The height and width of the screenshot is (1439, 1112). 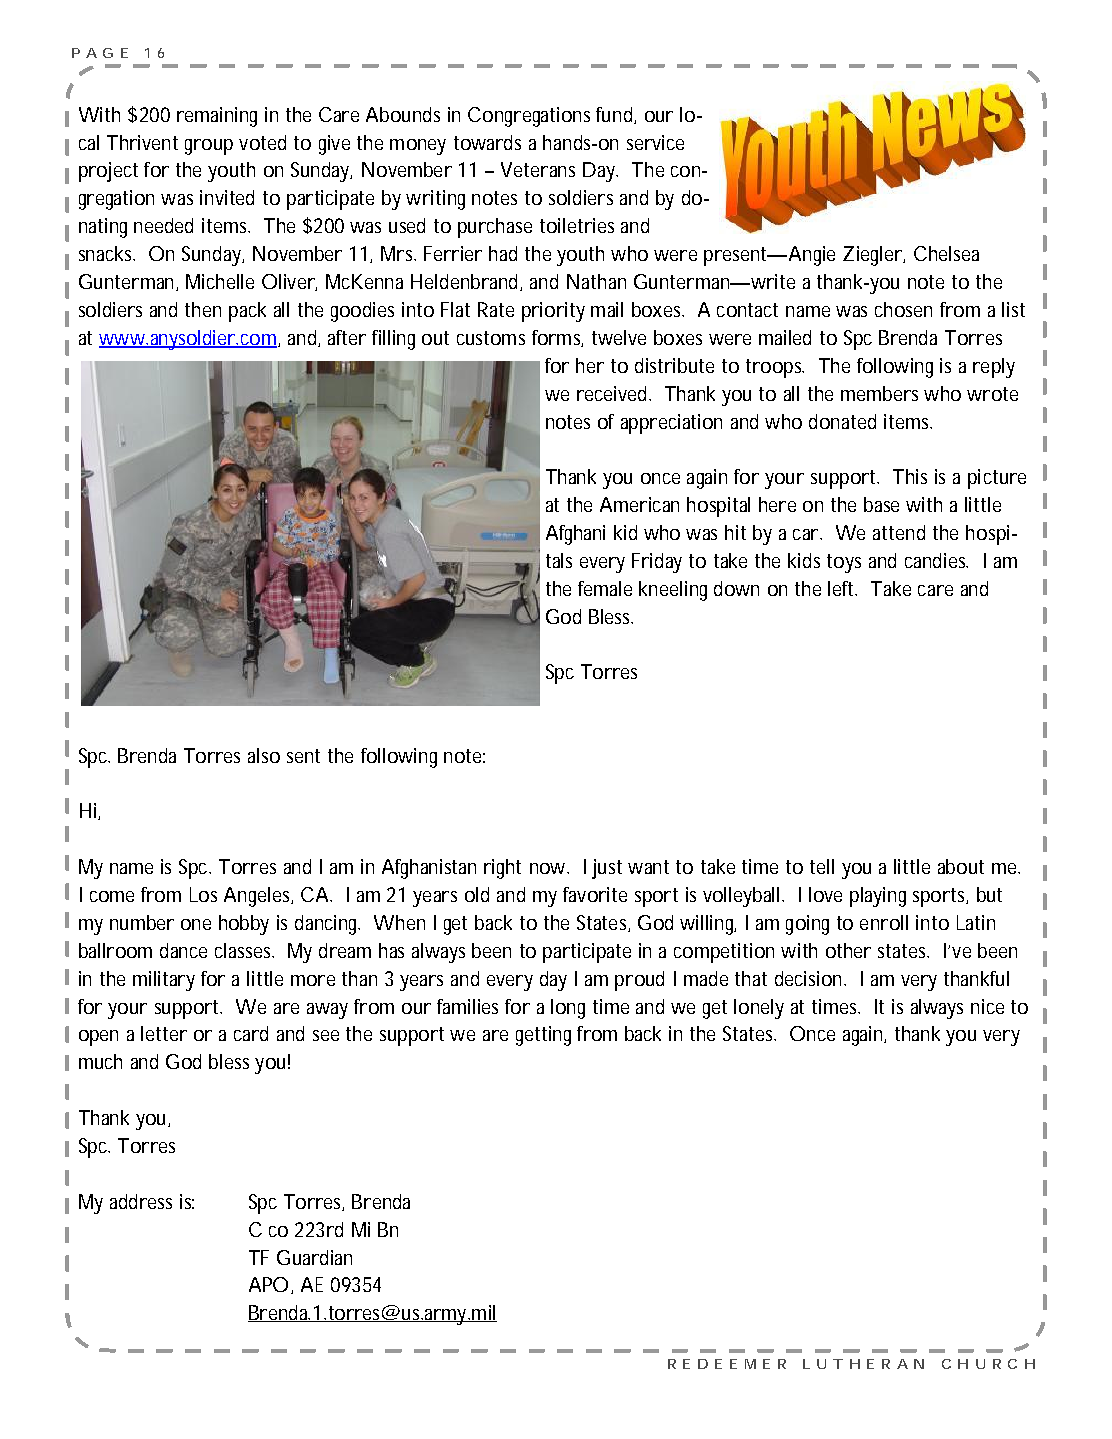 What do you see at coordinates (264, 755) in the screenshot?
I see `also` at bounding box center [264, 755].
